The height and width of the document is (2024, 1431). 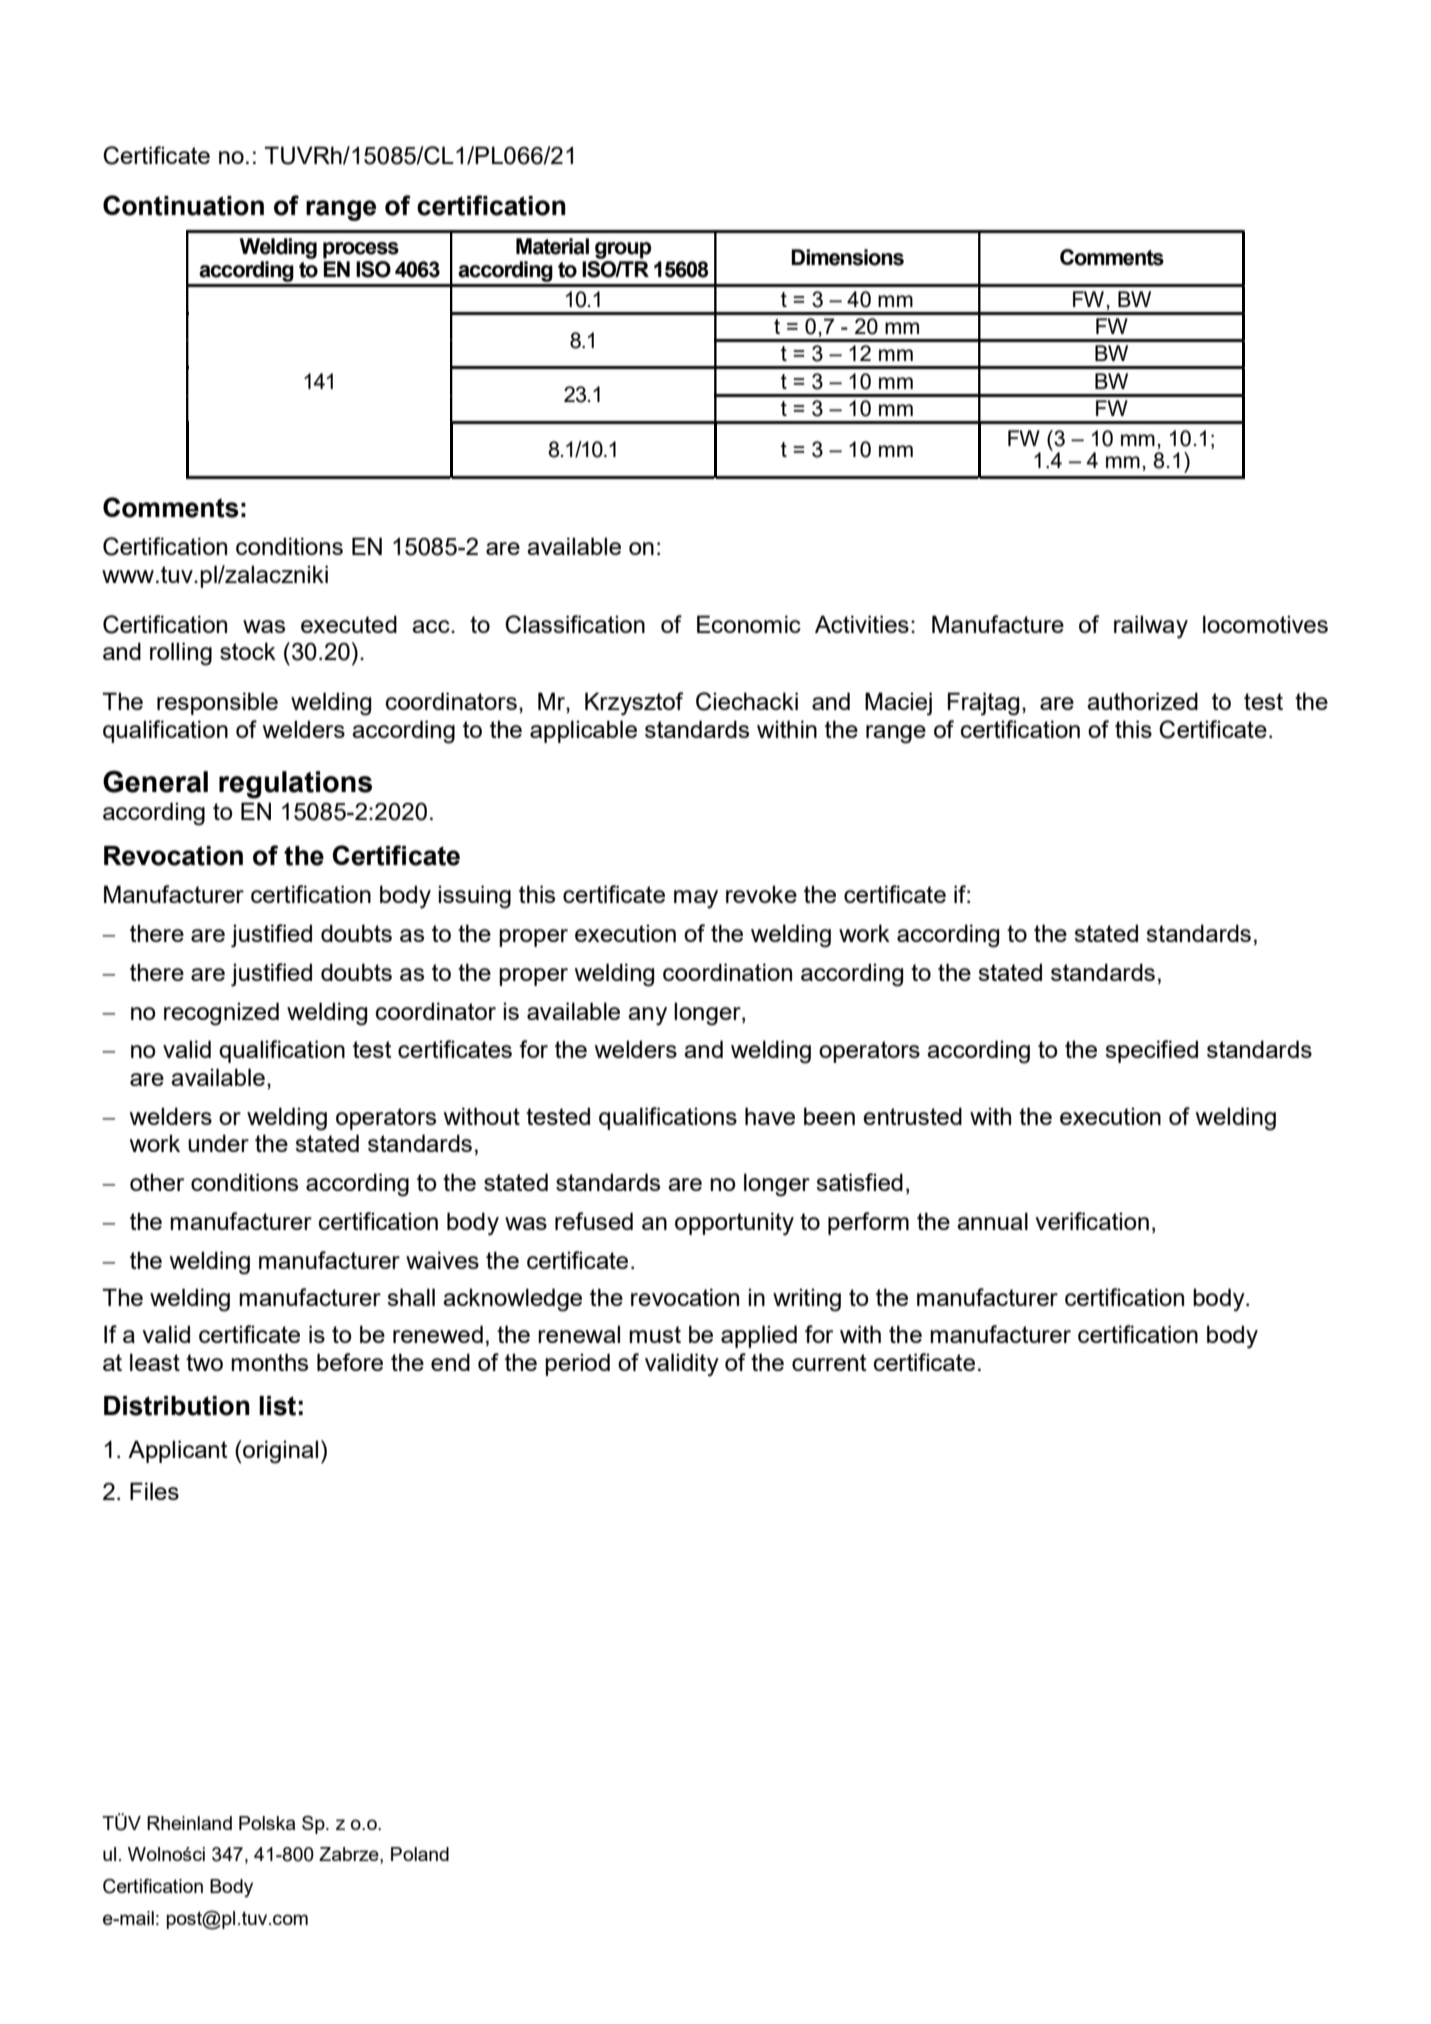 I want to click on any, so click(x=647, y=1016).
